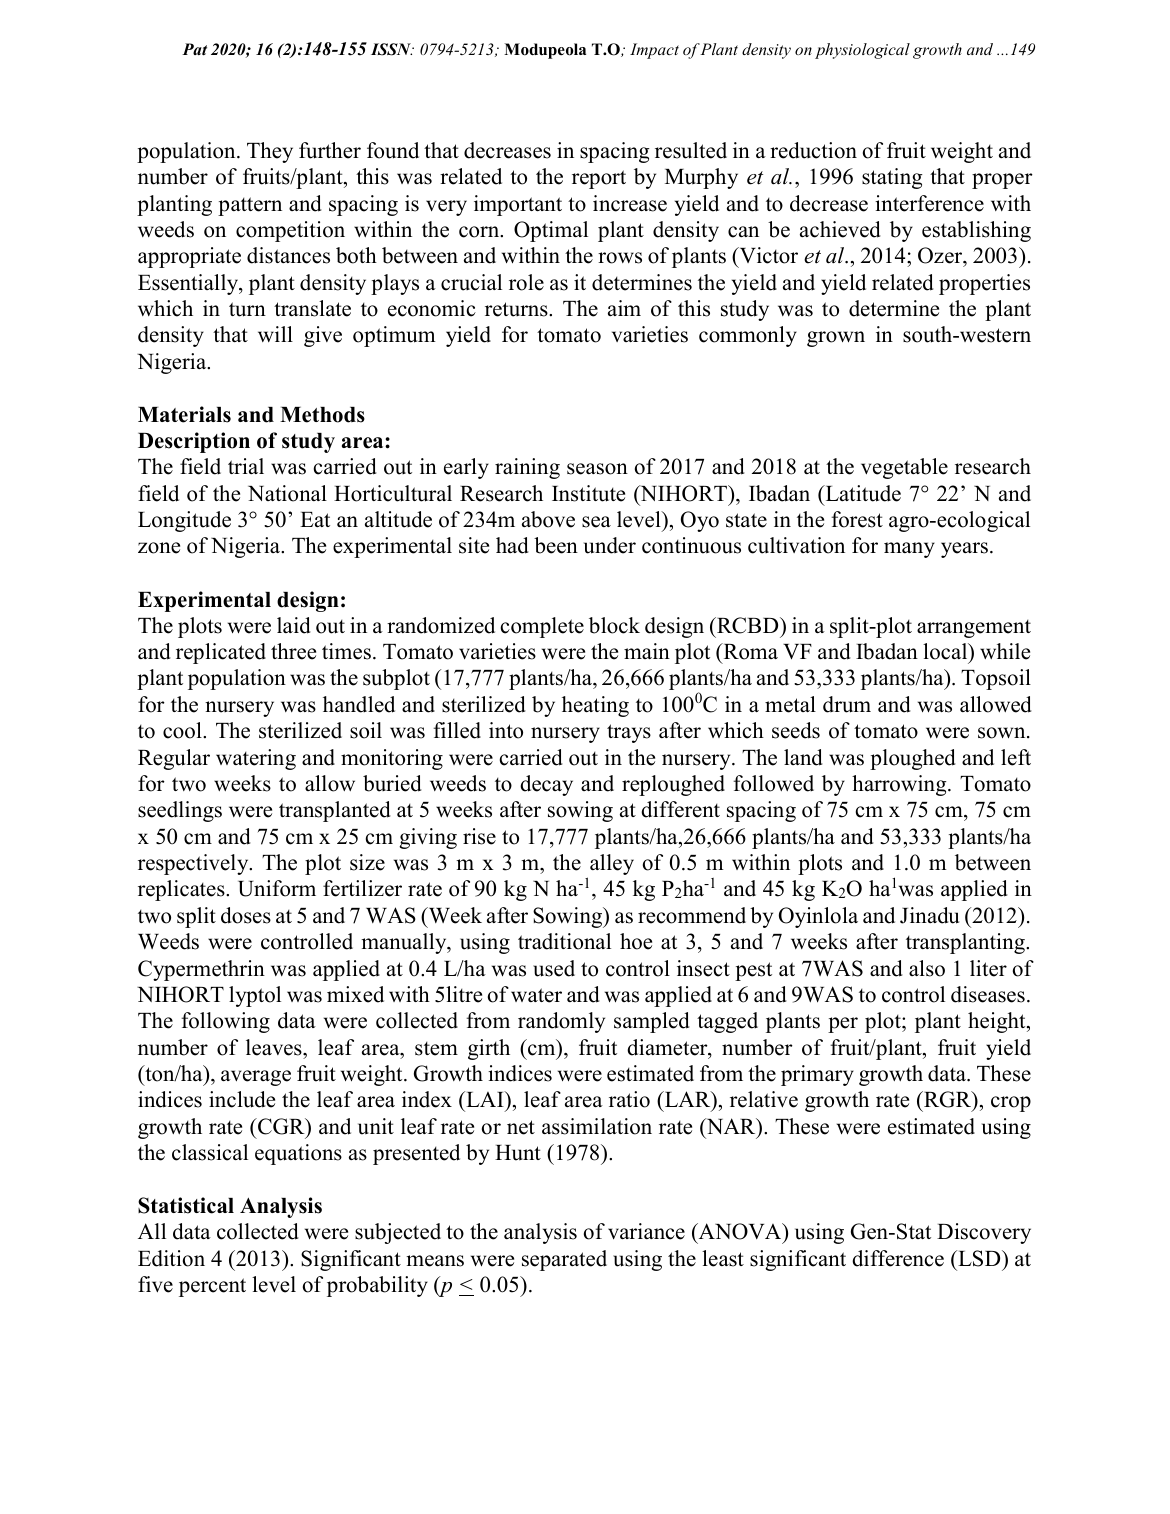 The width and height of the screenshot is (1170, 1514). What do you see at coordinates (862, 51) in the screenshot?
I see `physiological` at bounding box center [862, 51].
